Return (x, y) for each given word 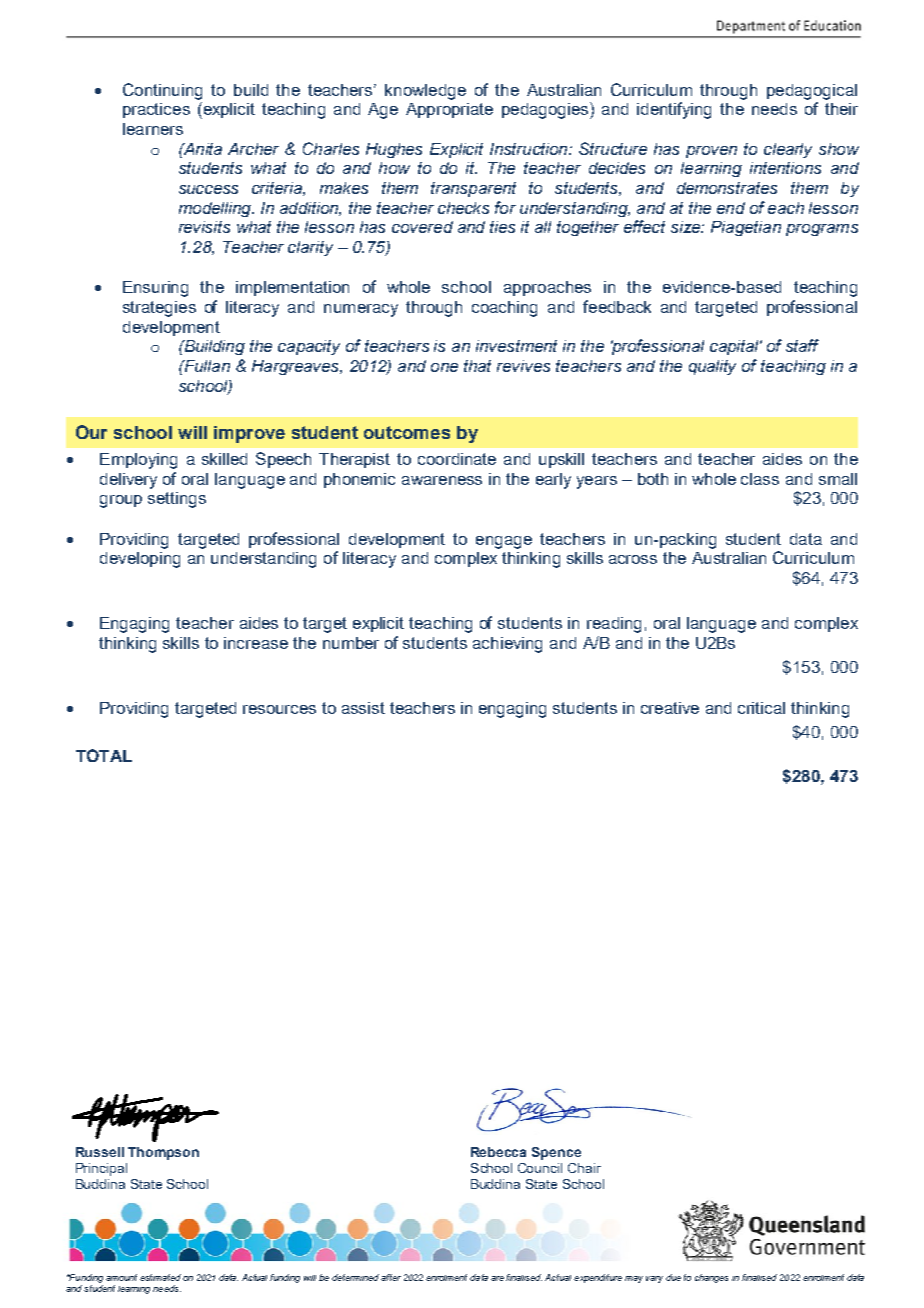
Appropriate (449, 110)
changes (711, 1278)
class (760, 479)
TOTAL (104, 755)
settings (177, 500)
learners (153, 129)
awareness (442, 480)
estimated (160, 1277)
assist (363, 708)
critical (761, 708)
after (391, 1277)
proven (711, 152)
